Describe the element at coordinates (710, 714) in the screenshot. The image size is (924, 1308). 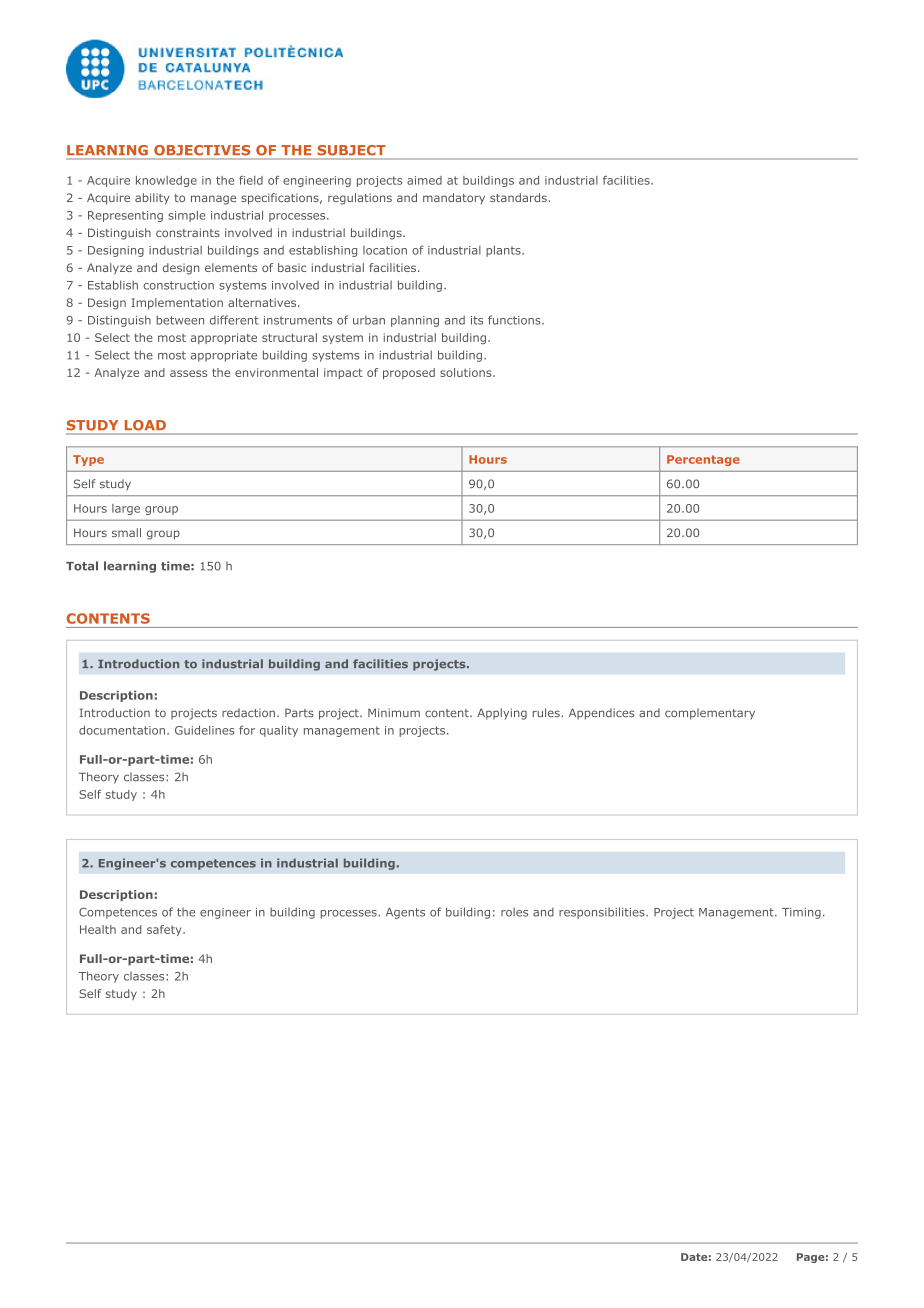
I see `complementary` at that location.
